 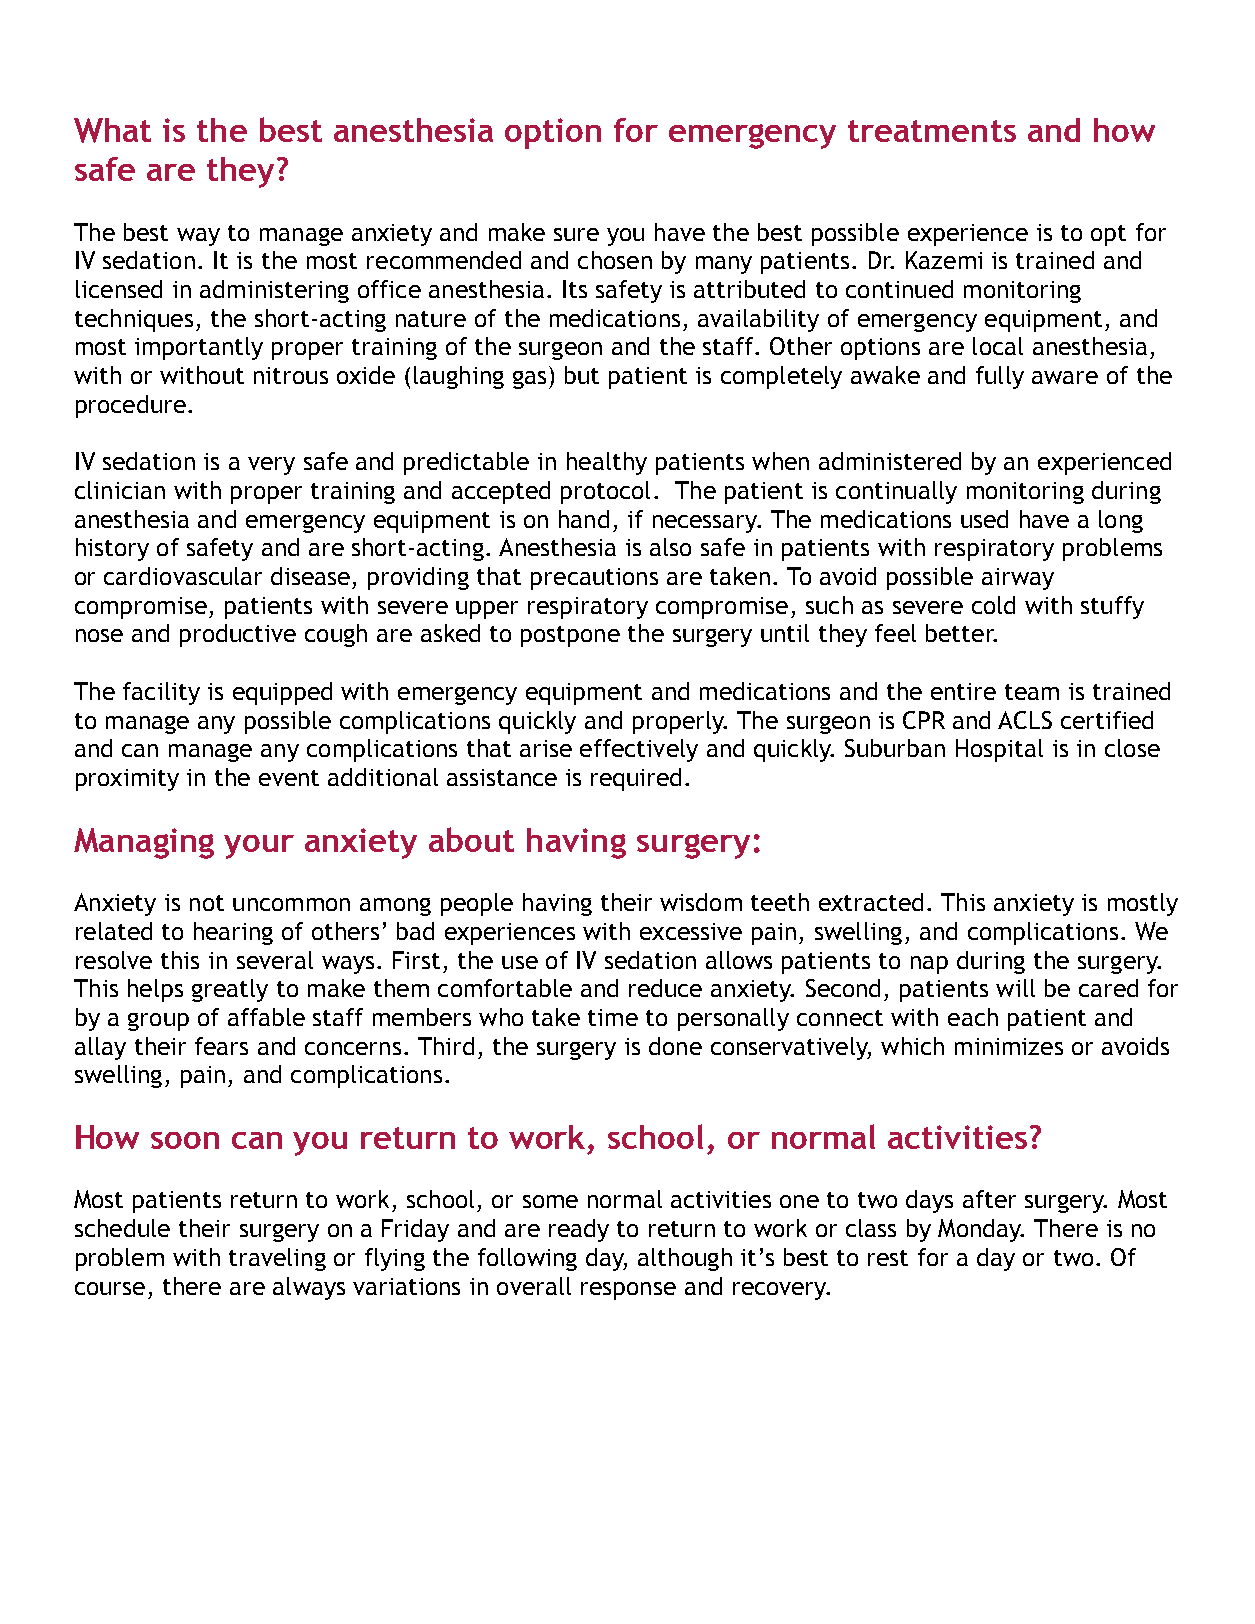 What do you see at coordinates (576, 234) in the page?
I see `sure` at bounding box center [576, 234].
